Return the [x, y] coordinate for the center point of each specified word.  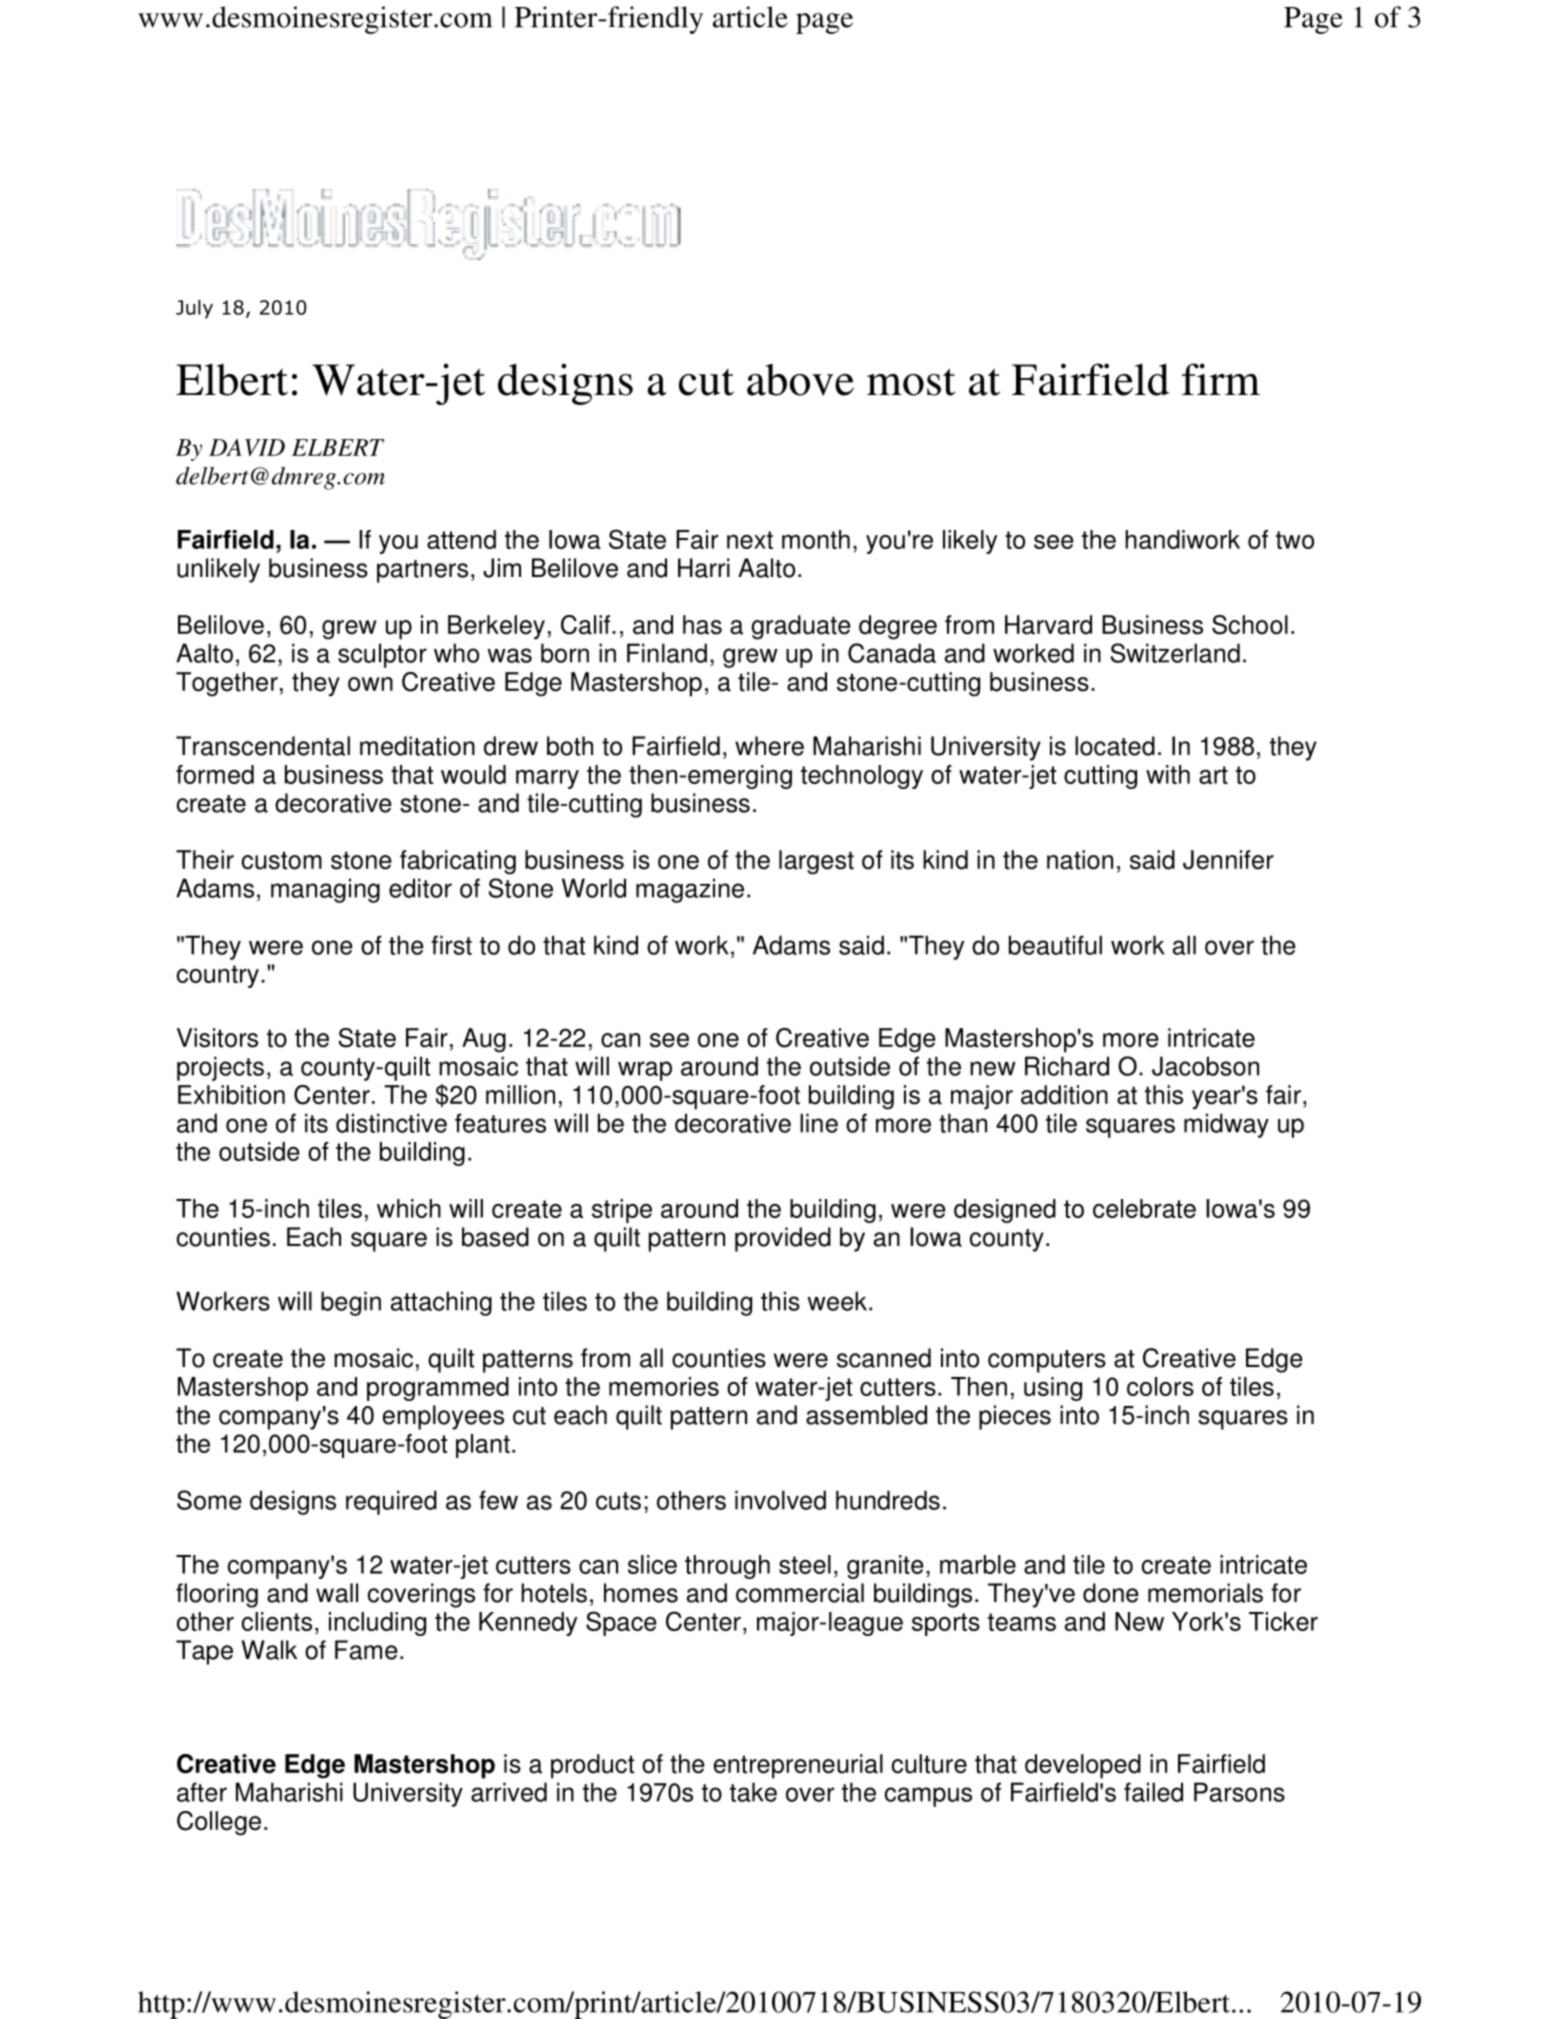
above [800, 380]
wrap [645, 1071]
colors [1160, 1386]
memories [664, 1386]
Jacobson [1205, 1066]
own [370, 684]
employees [443, 1417]
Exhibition [231, 1095]
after [202, 1792]
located [1115, 746]
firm [1221, 379]
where [769, 746]
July [194, 309]
